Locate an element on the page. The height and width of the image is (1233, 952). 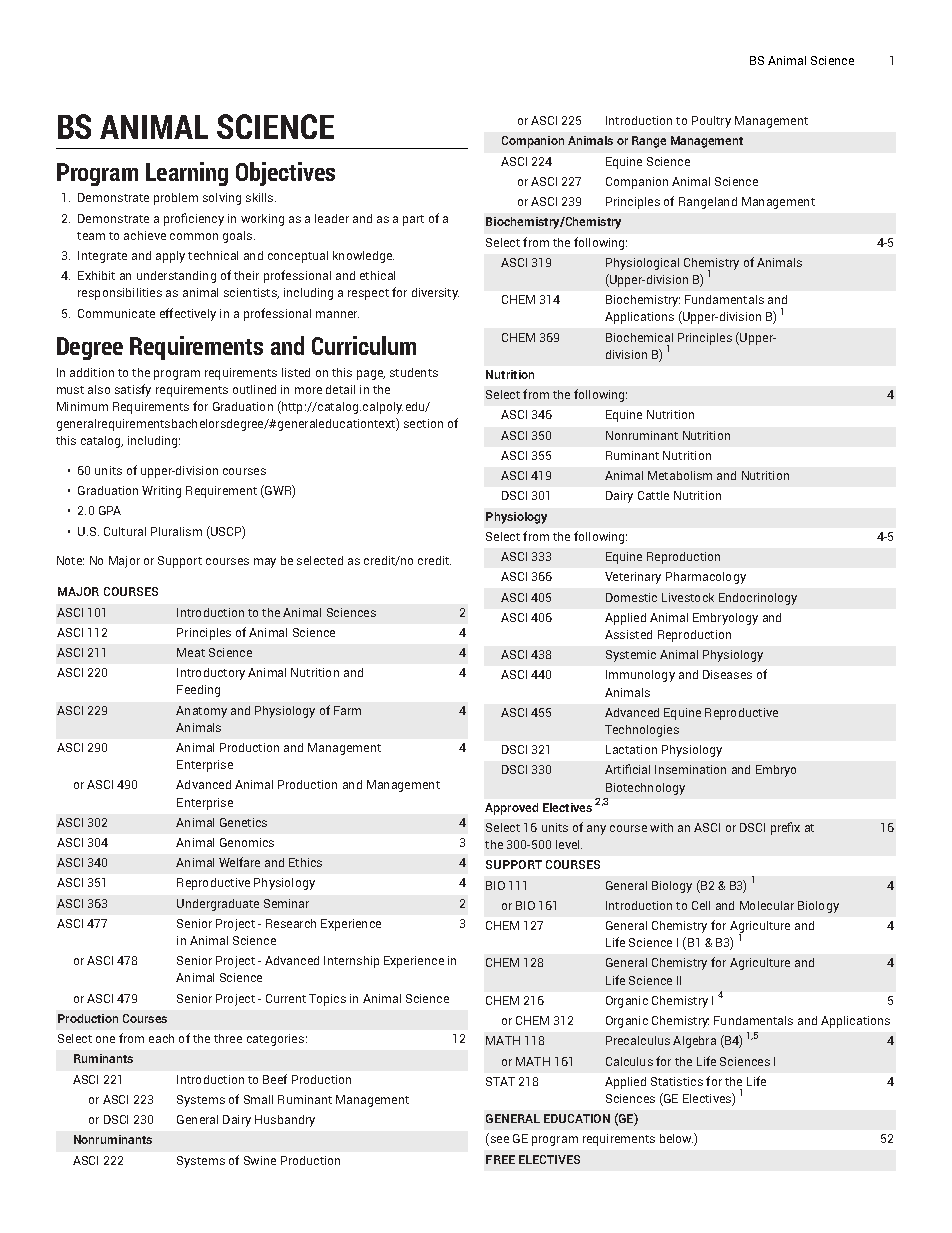
Small is located at coordinates (258, 1099).
